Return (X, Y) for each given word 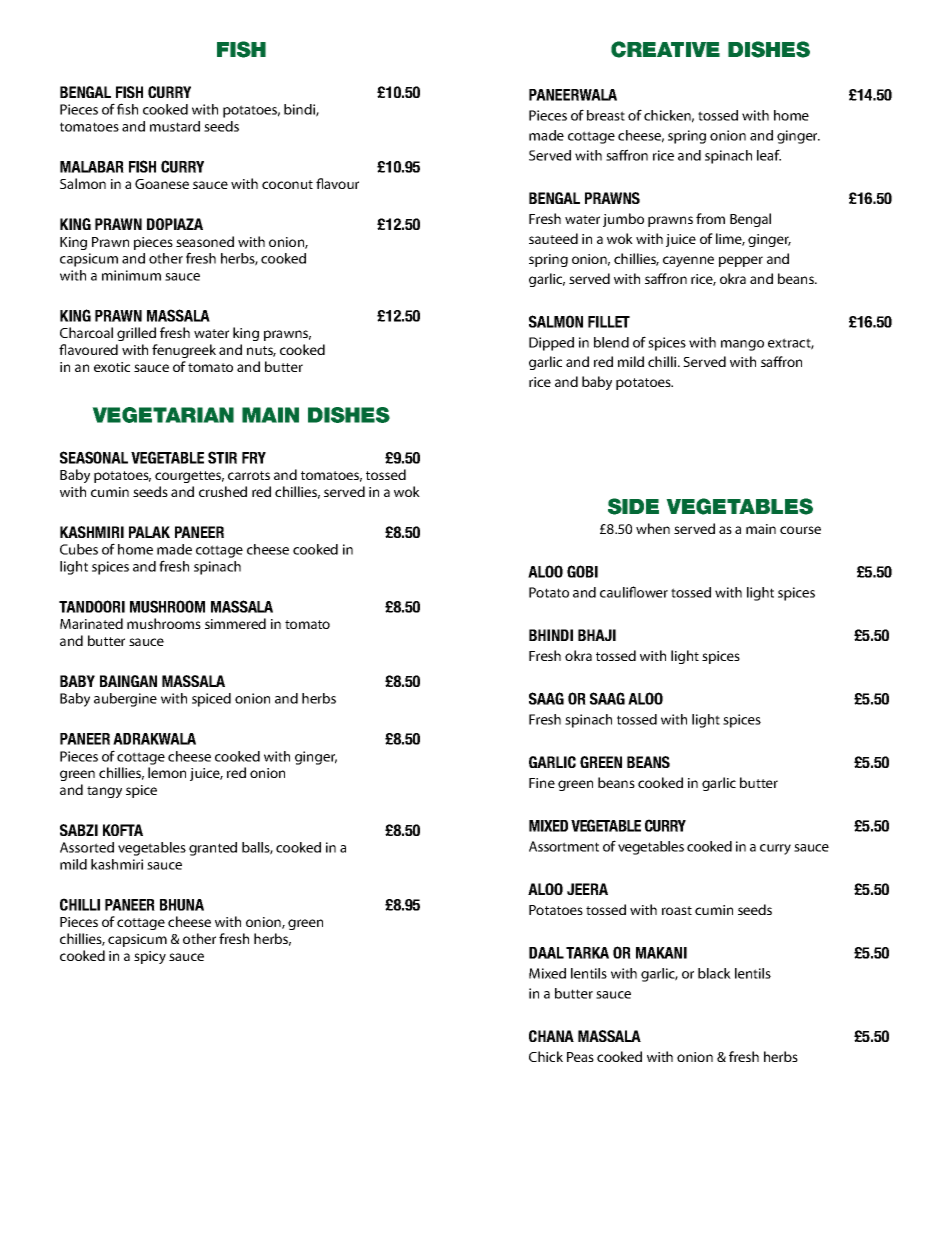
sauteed (553, 238)
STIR (222, 457)
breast (606, 115)
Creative (665, 49)
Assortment (564, 846)
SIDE (633, 506)
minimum (131, 275)
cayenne (688, 261)
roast (677, 910)
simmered (235, 623)
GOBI (582, 571)
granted (213, 849)
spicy (150, 957)
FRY (254, 458)
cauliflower (634, 592)
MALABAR (92, 167)
